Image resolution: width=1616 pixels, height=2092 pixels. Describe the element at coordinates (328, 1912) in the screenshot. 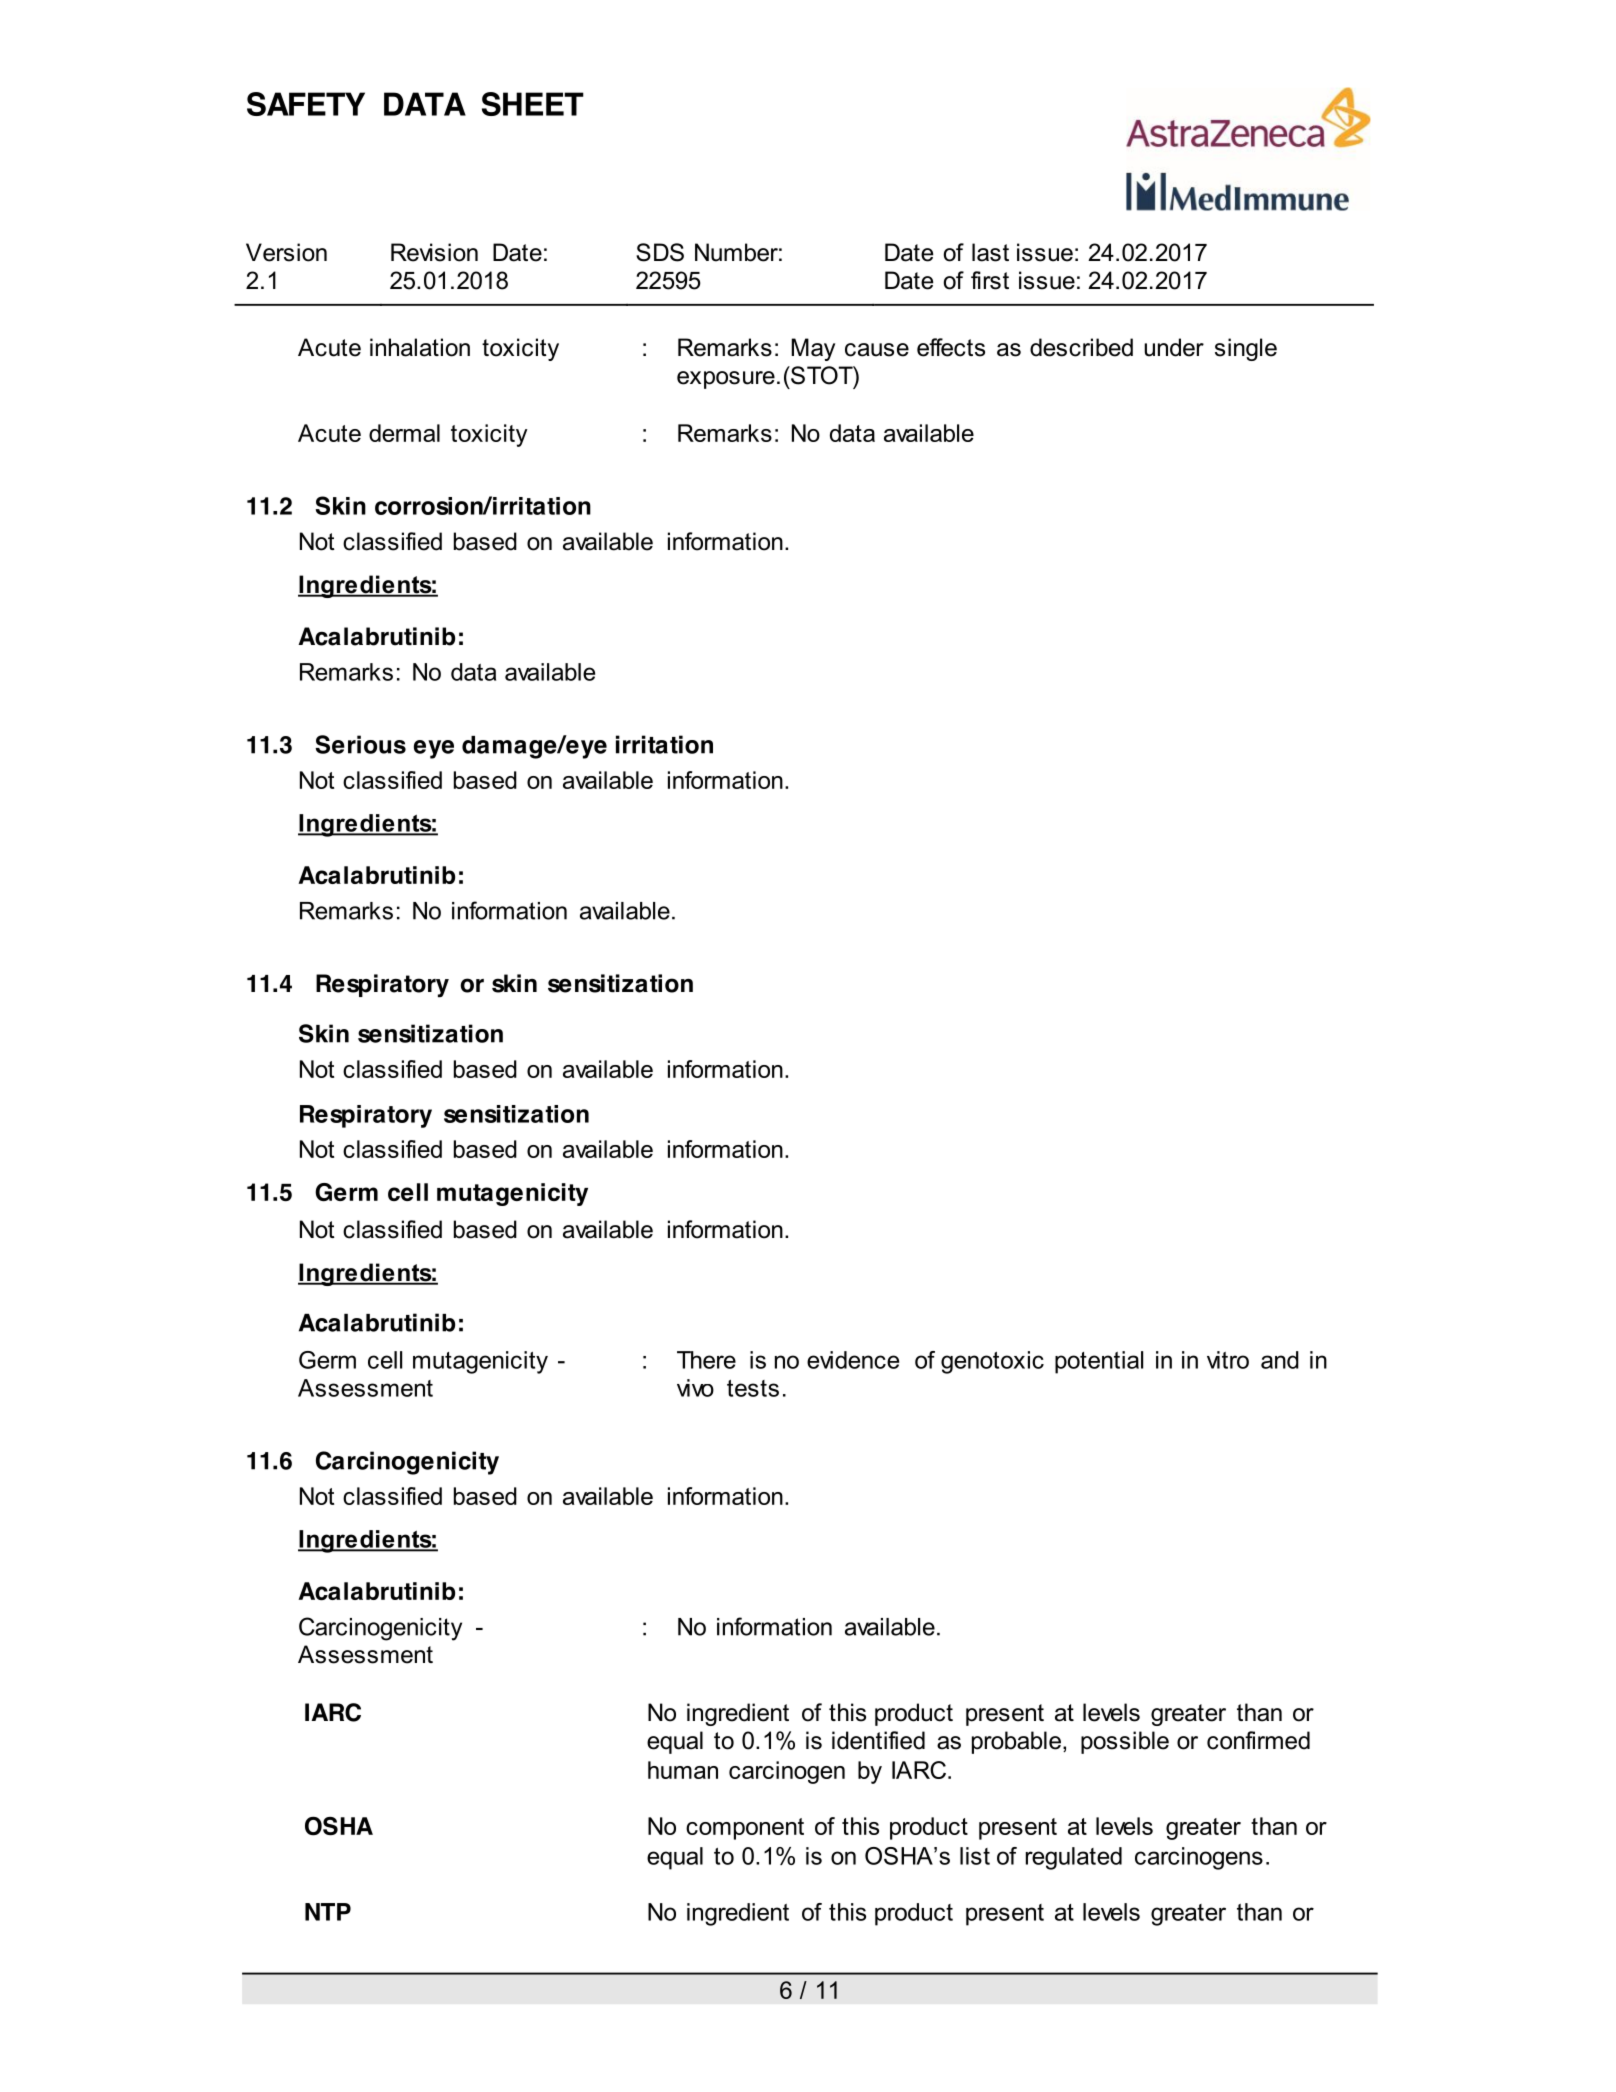

I see `NTP` at that location.
